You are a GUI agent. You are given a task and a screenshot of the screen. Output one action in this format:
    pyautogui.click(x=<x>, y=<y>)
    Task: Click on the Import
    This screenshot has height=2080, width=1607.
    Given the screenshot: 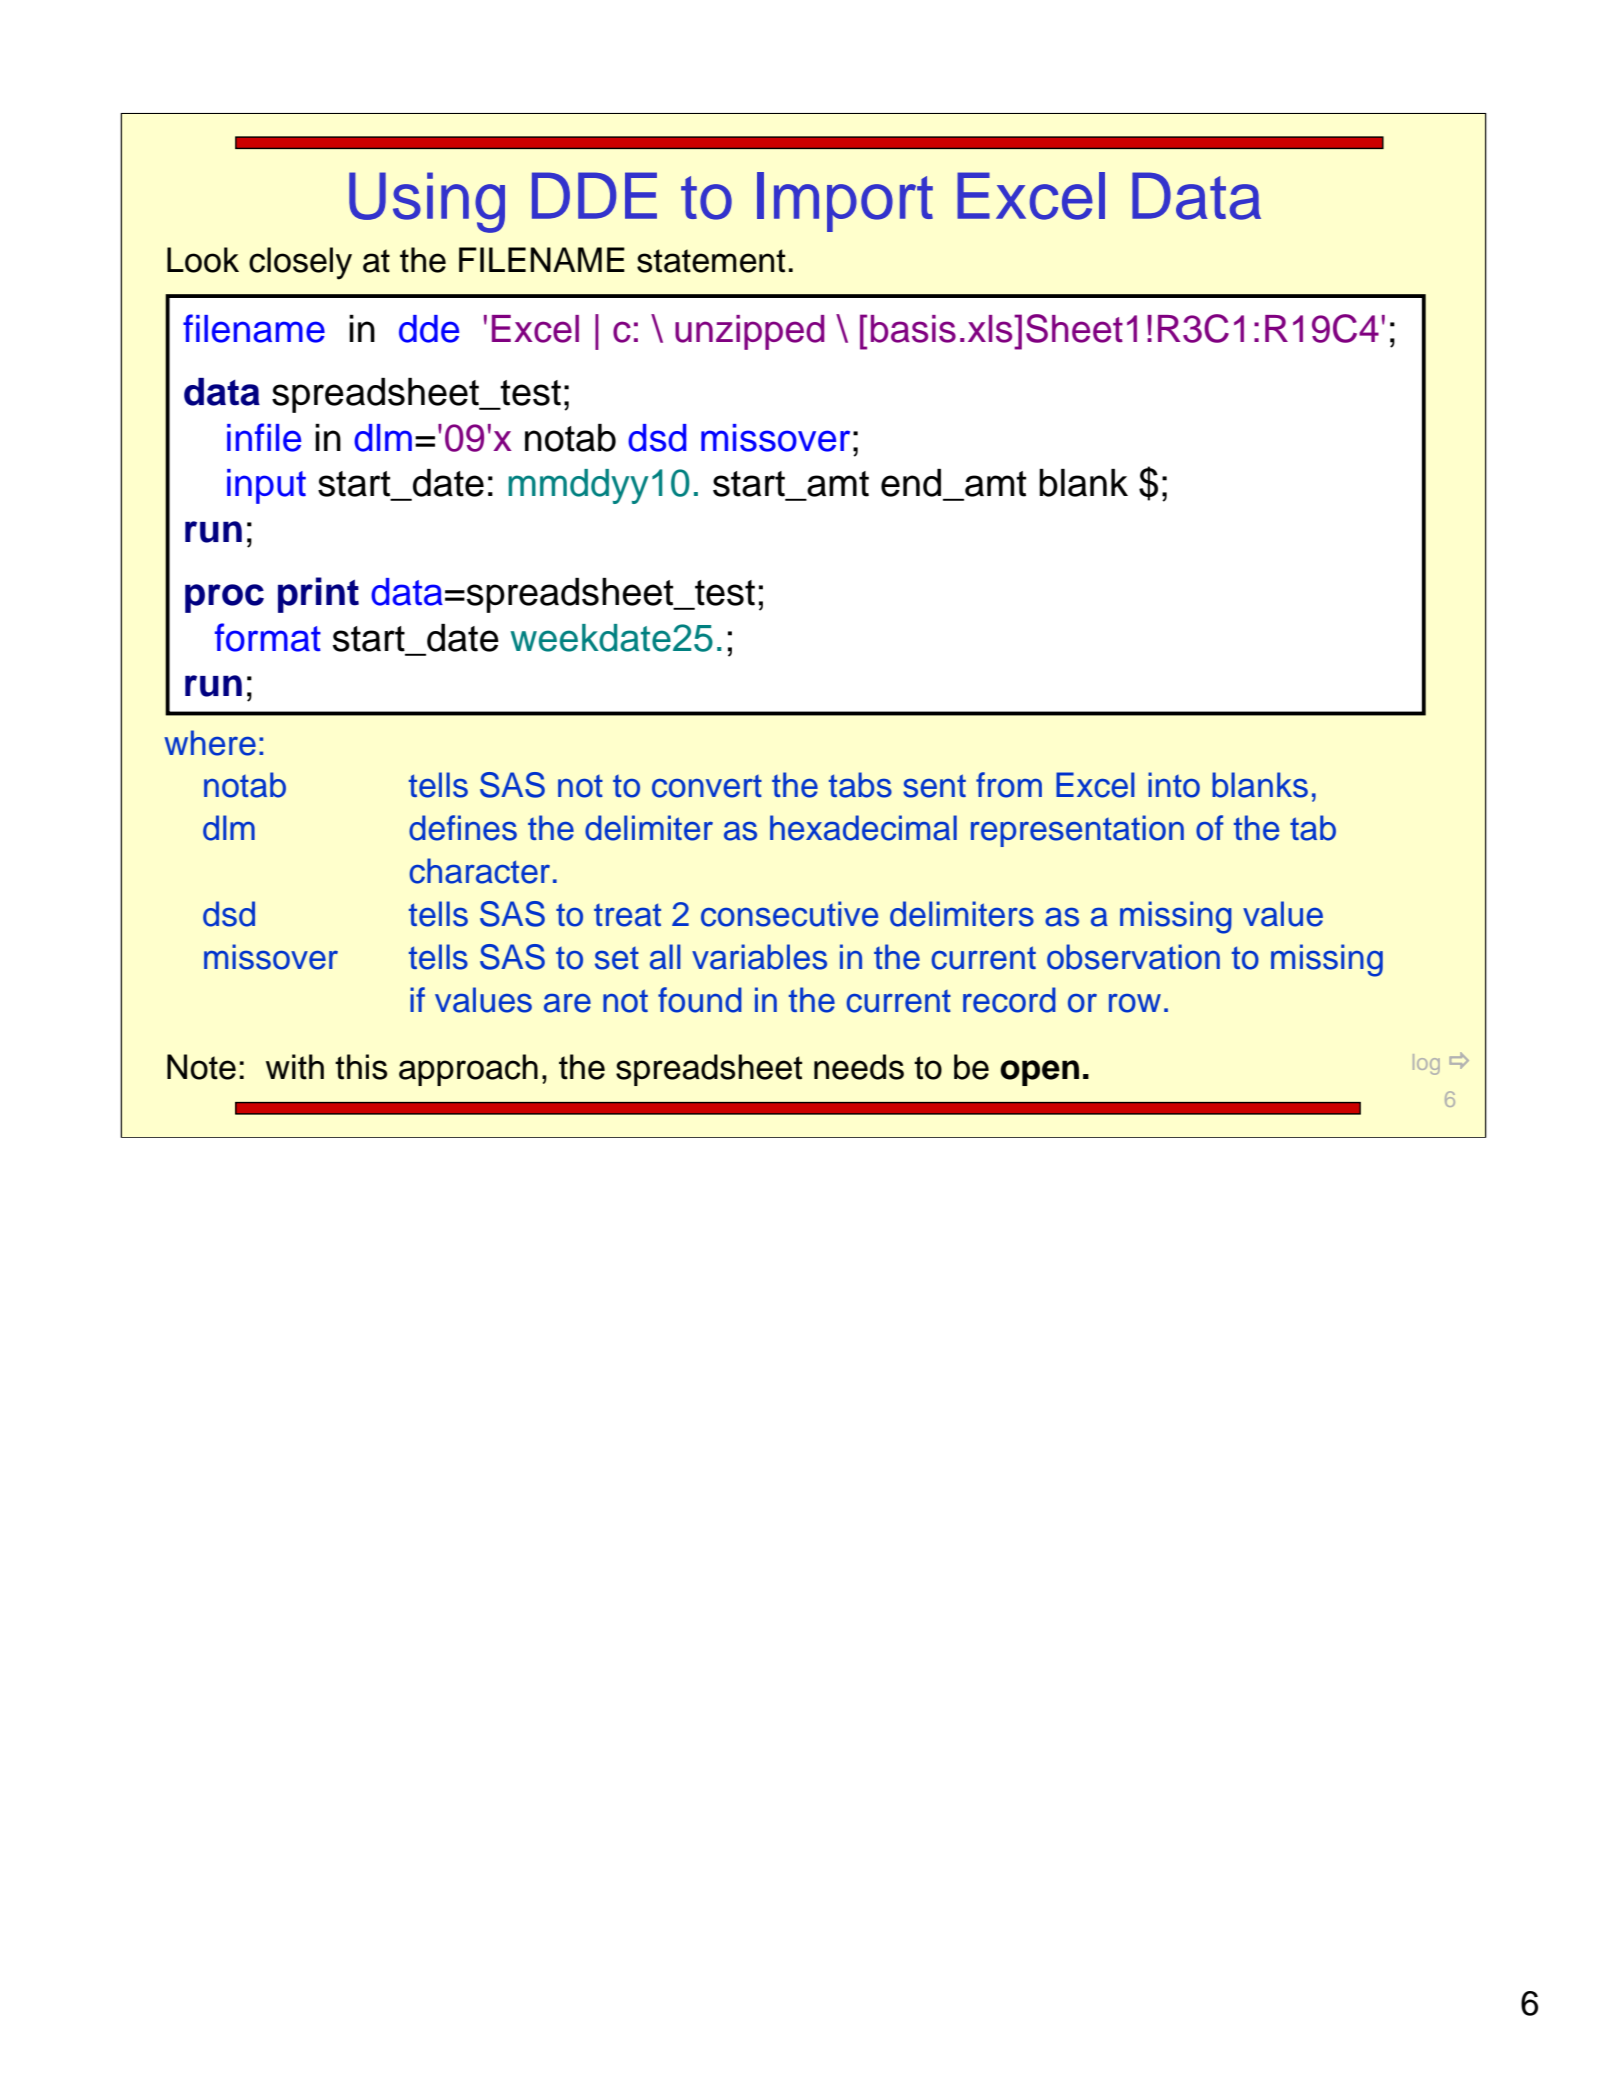 What is the action you would take?
    pyautogui.click(x=845, y=202)
